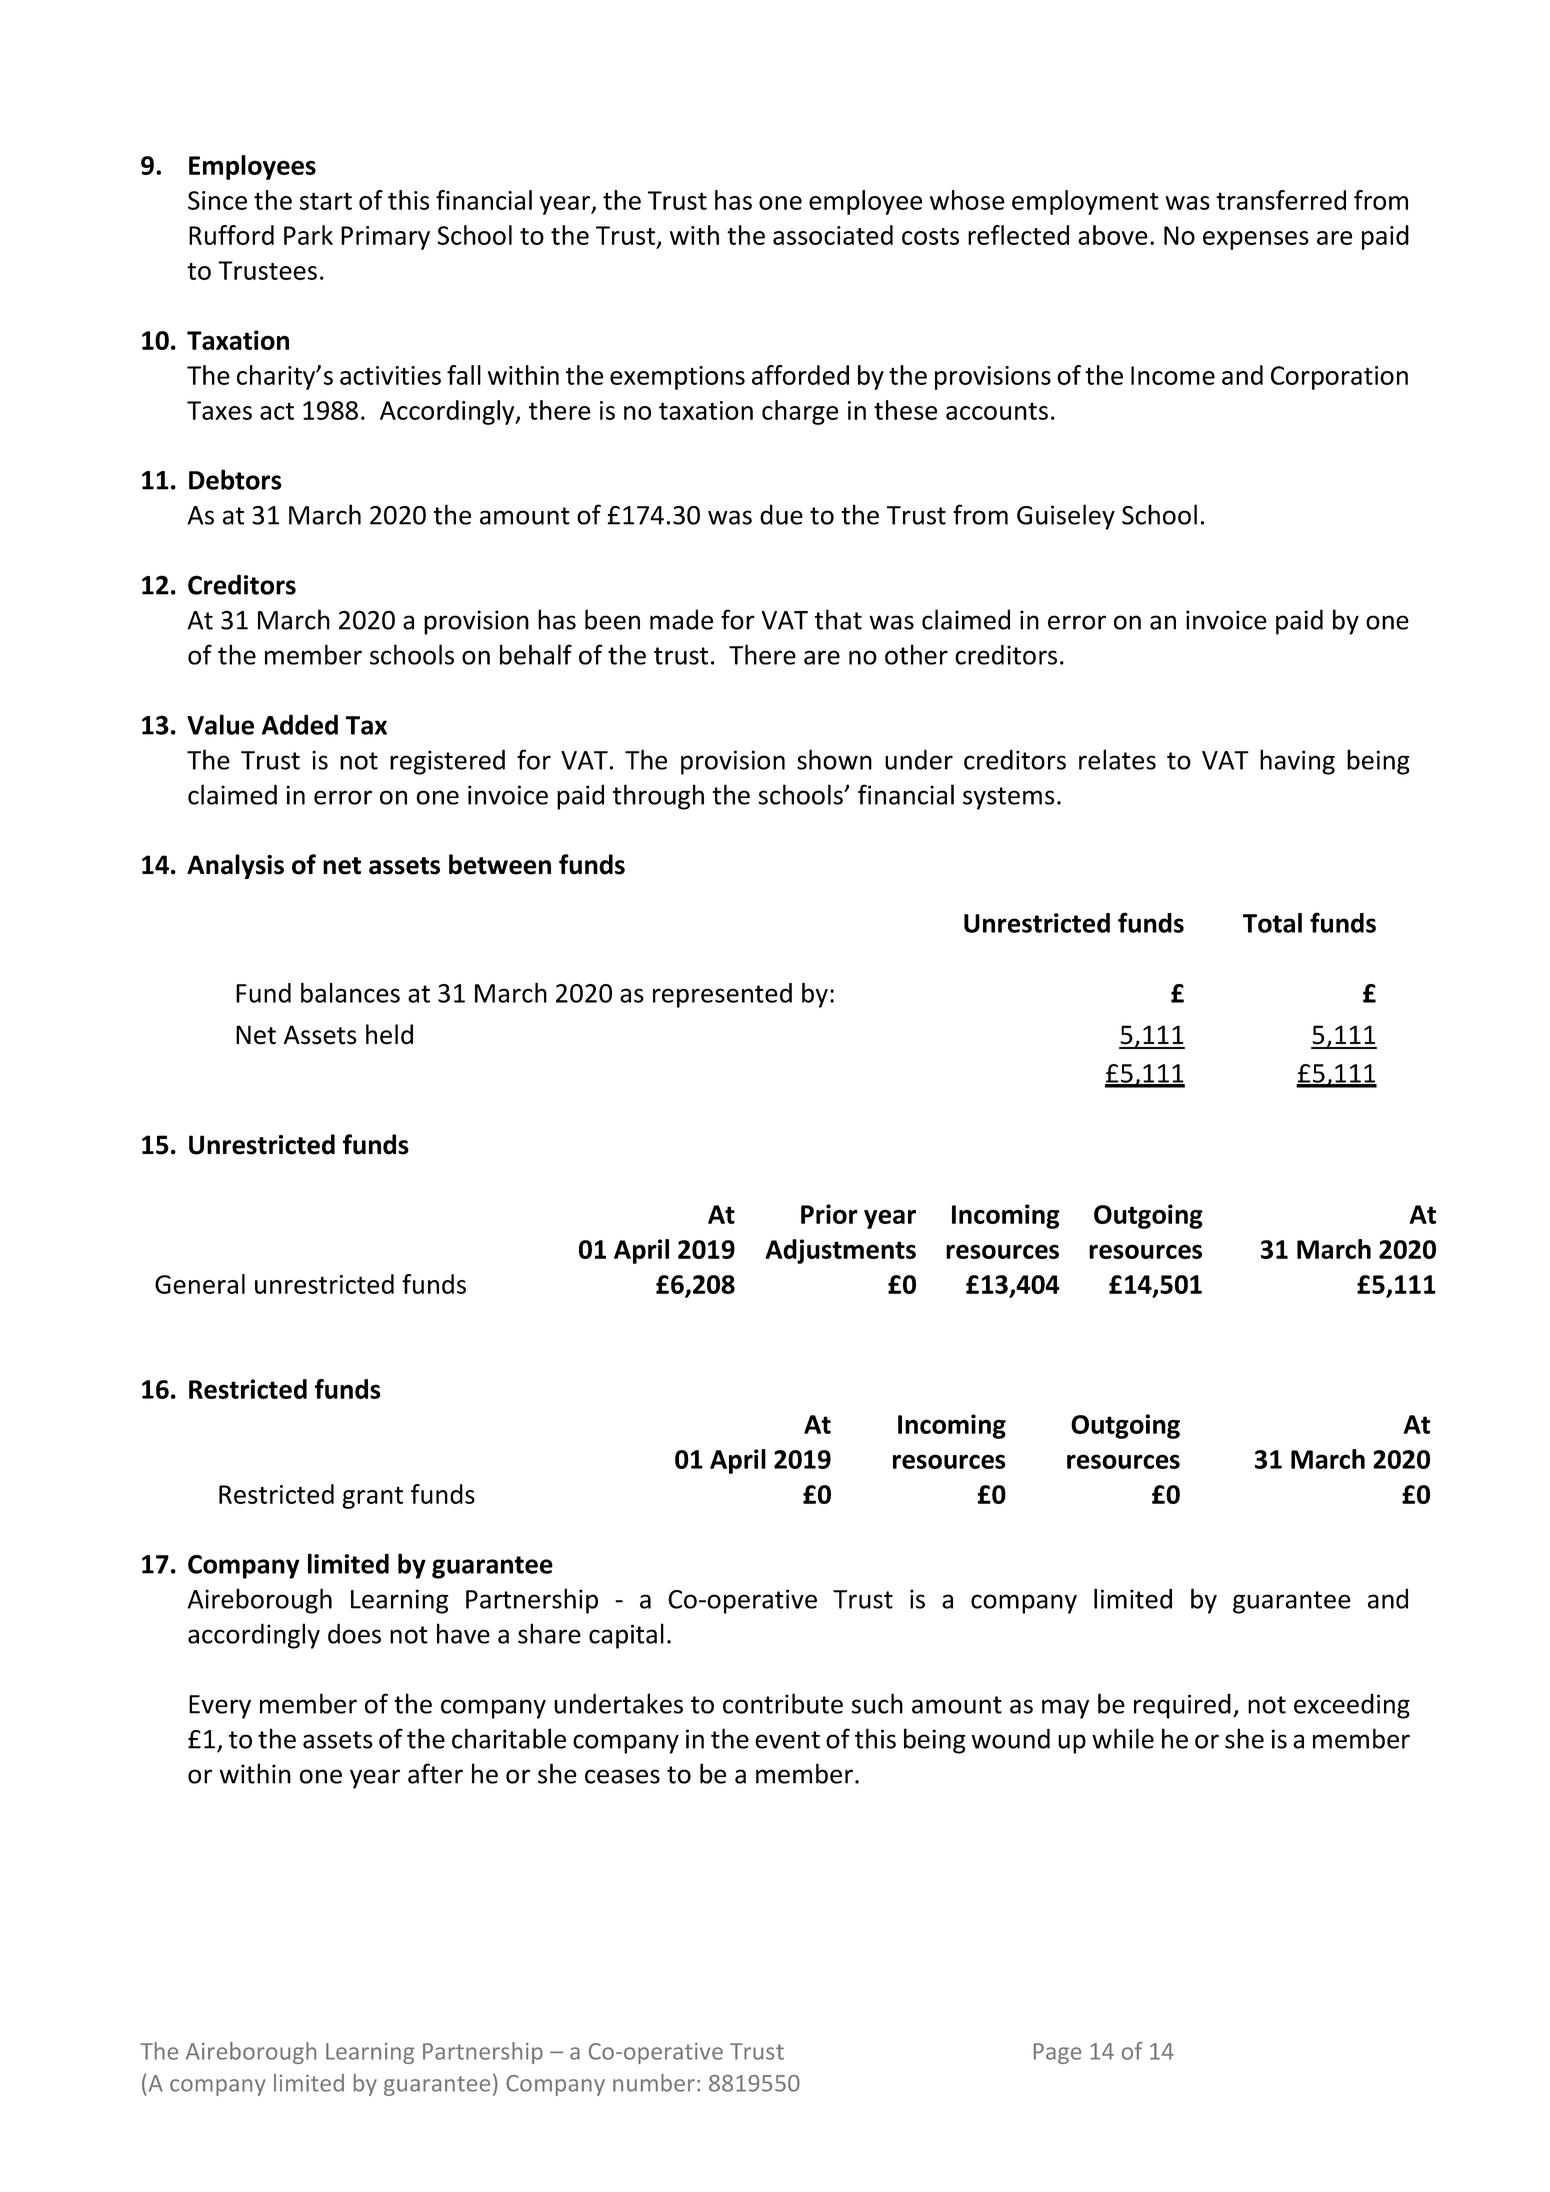 This image has width=1550, height=2192. I want to click on associated, so click(833, 235).
